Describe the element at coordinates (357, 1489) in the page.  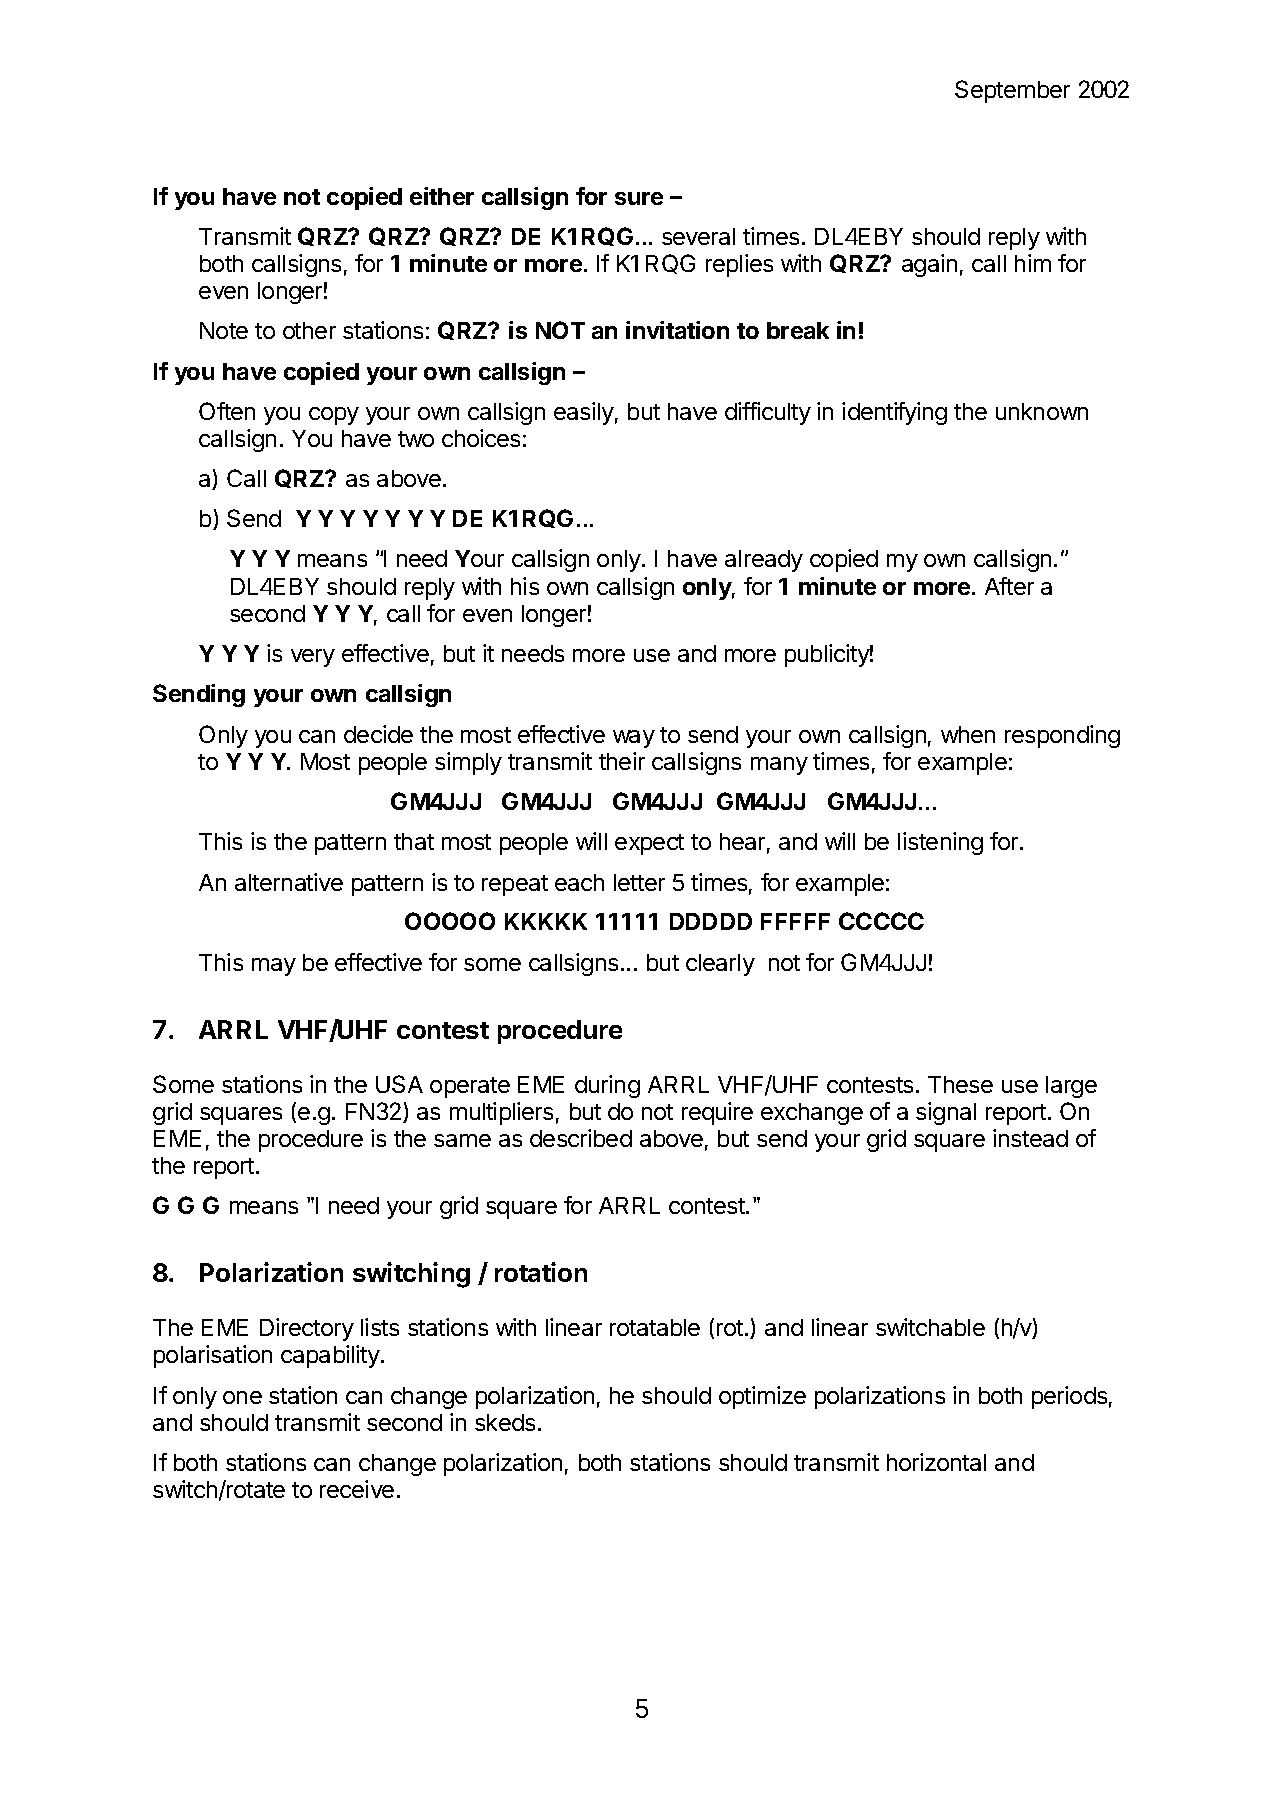
I see `receive` at that location.
